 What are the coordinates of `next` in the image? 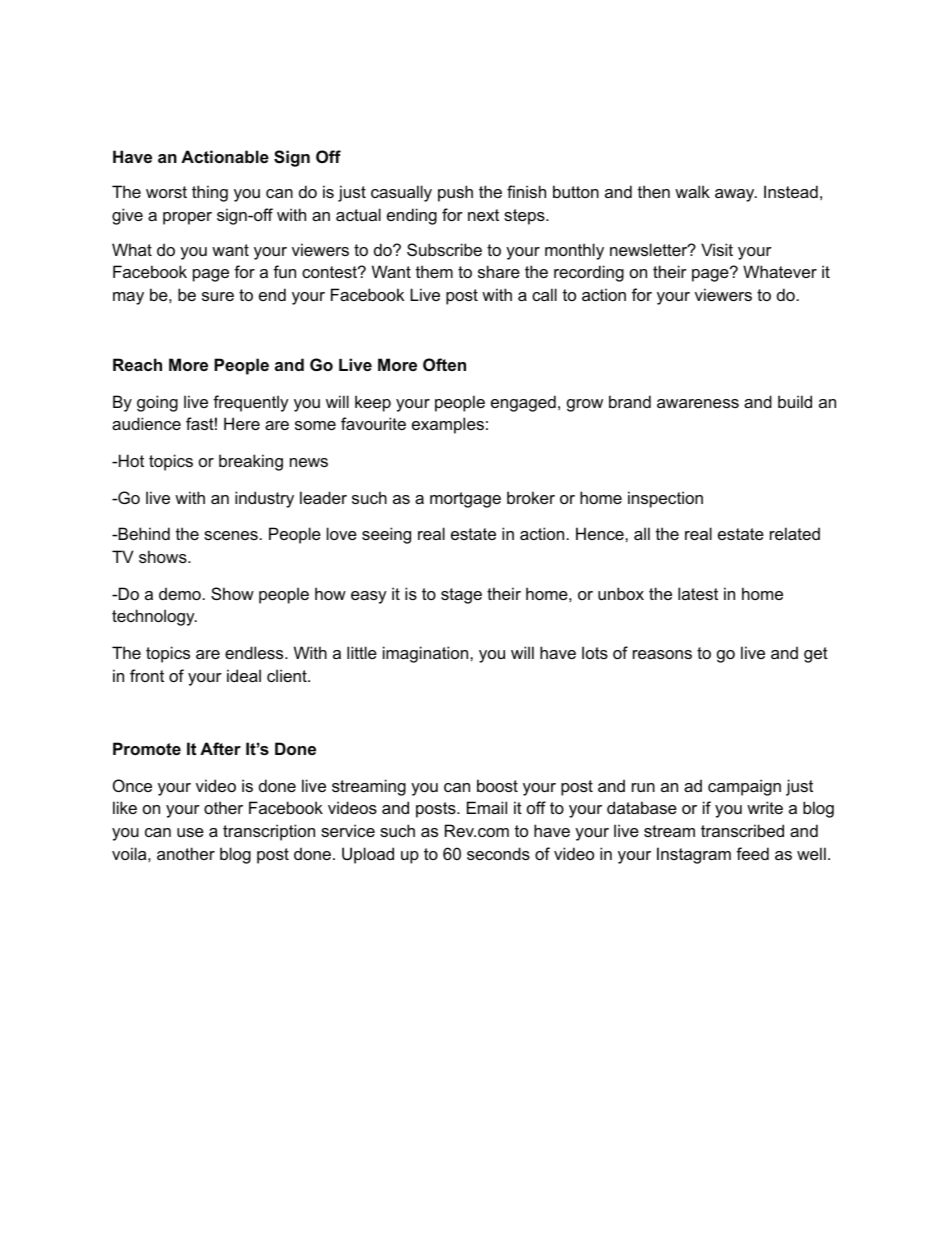 It's located at (483, 215).
